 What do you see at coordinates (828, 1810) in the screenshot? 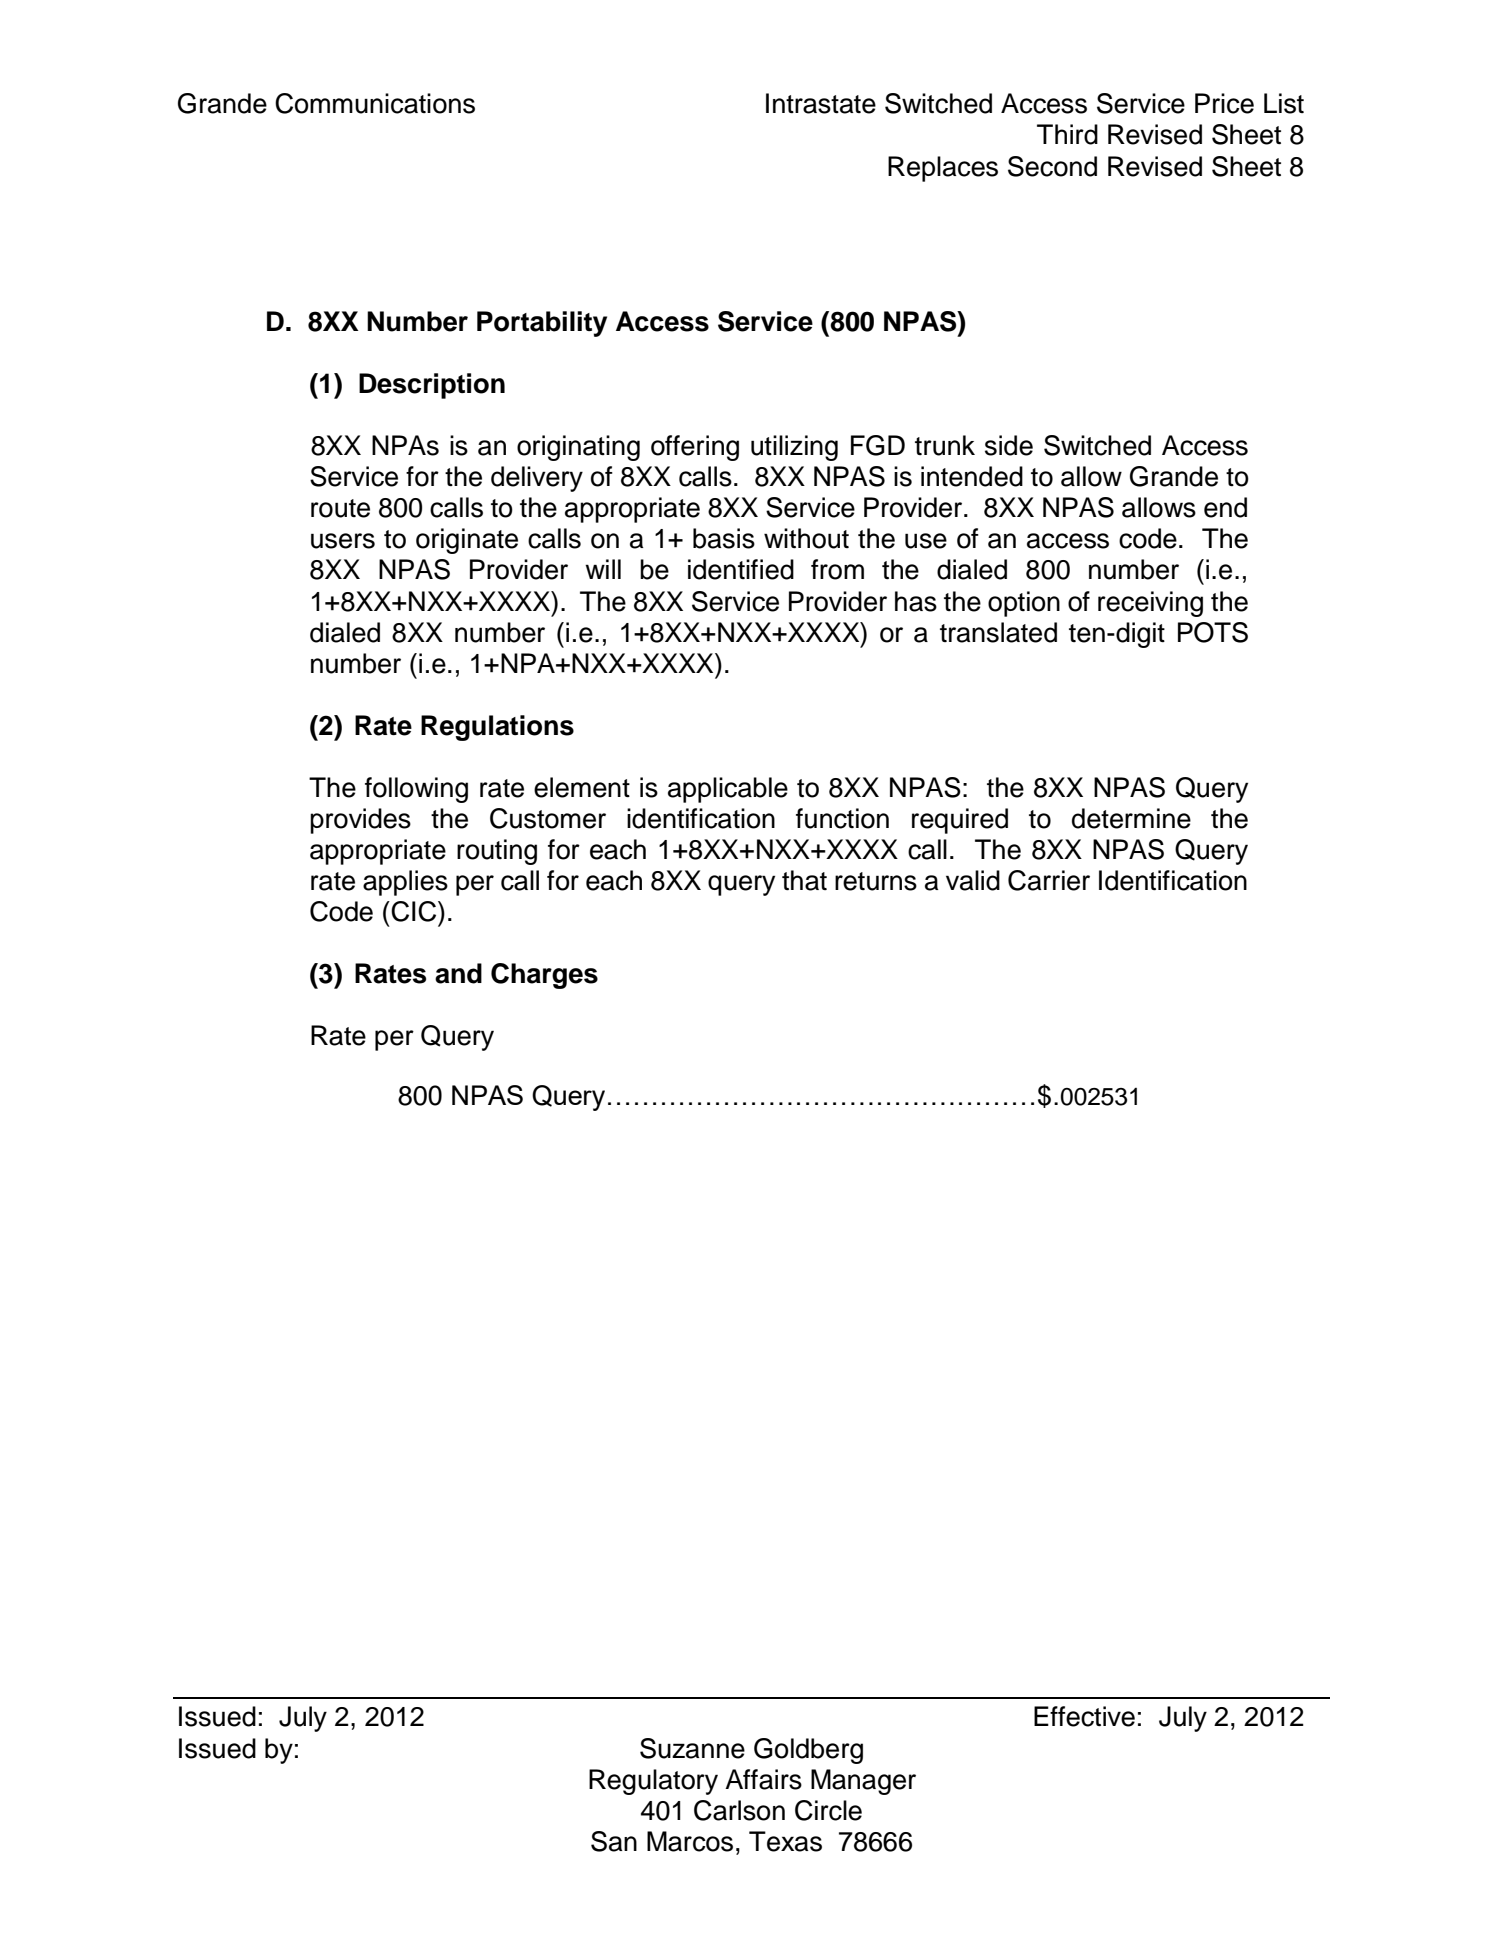
I see `Circle` at bounding box center [828, 1810].
